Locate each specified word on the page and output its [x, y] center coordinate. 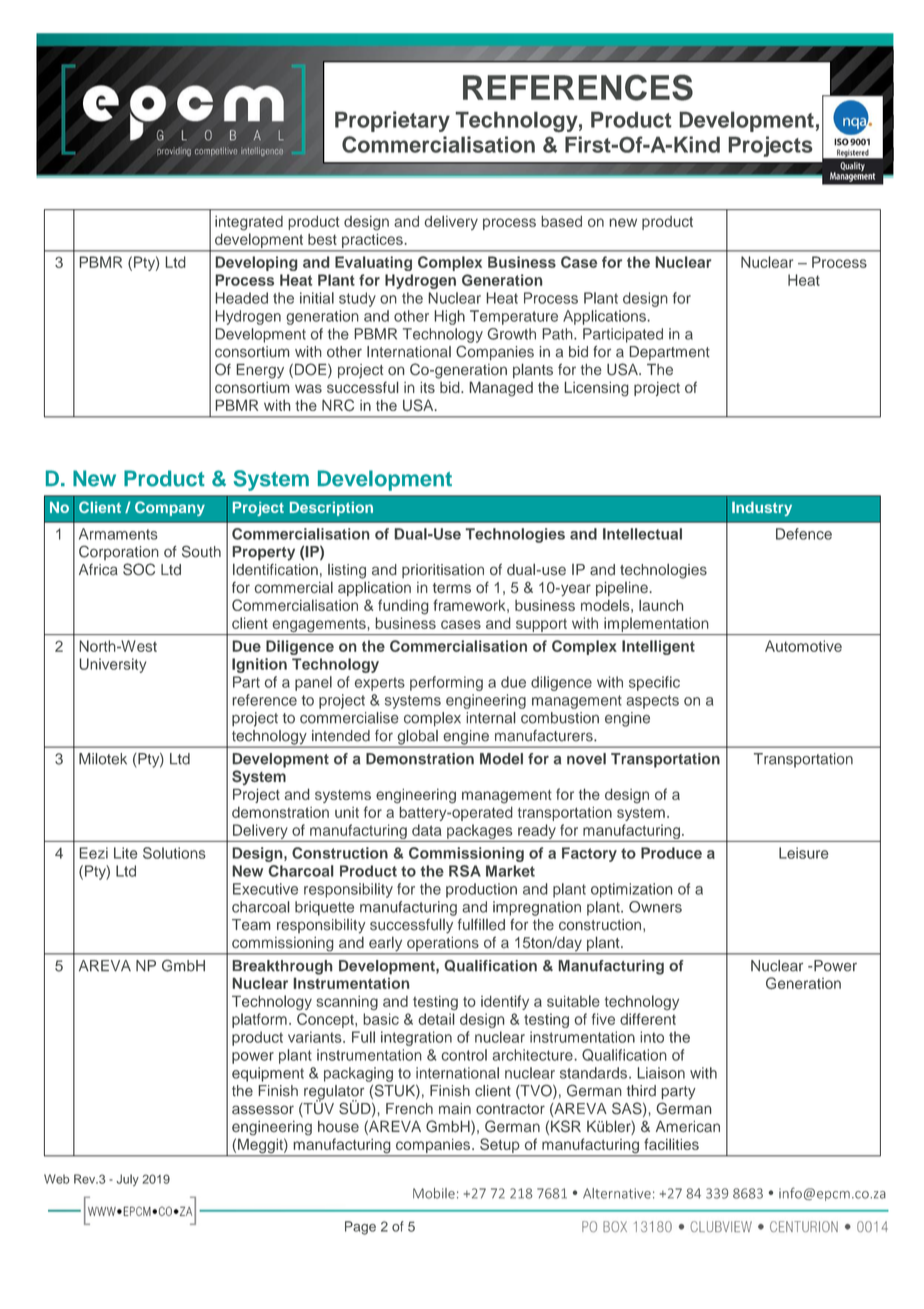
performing [446, 683]
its [427, 387]
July [127, 1180]
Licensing [596, 389]
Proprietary [392, 121]
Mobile [434, 1193]
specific [654, 683]
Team [251, 925]
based [561, 221]
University [113, 665]
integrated [249, 223]
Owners [655, 907]
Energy [260, 371]
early [386, 945]
